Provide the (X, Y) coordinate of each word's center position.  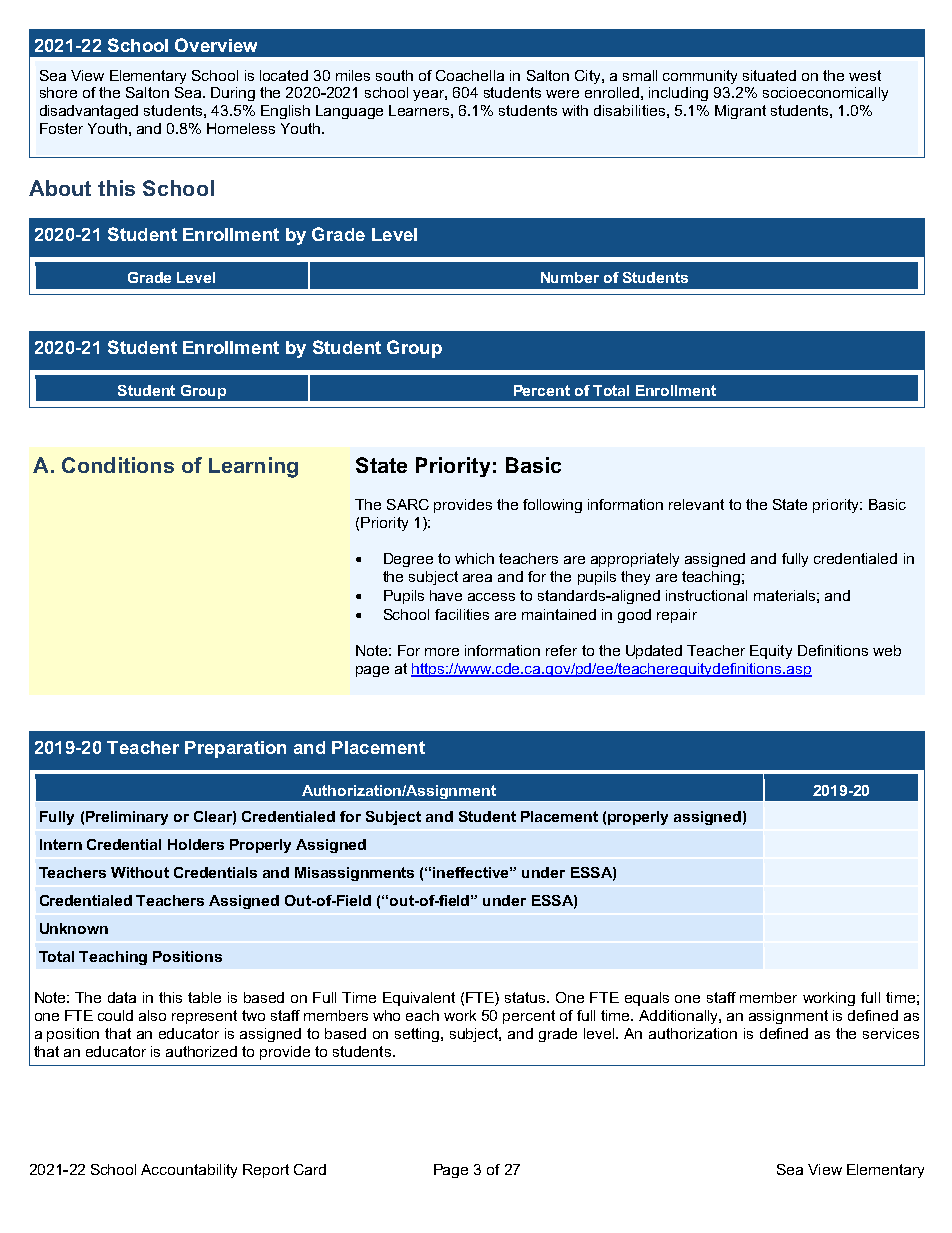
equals (647, 999)
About (60, 188)
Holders (196, 844)
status (526, 997)
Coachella (470, 75)
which (474, 558)
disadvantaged (89, 112)
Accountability (189, 1171)
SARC (408, 504)
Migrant (740, 112)
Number (570, 277)
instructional (706, 595)
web (887, 650)
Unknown (74, 928)
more (442, 652)
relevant (696, 504)
